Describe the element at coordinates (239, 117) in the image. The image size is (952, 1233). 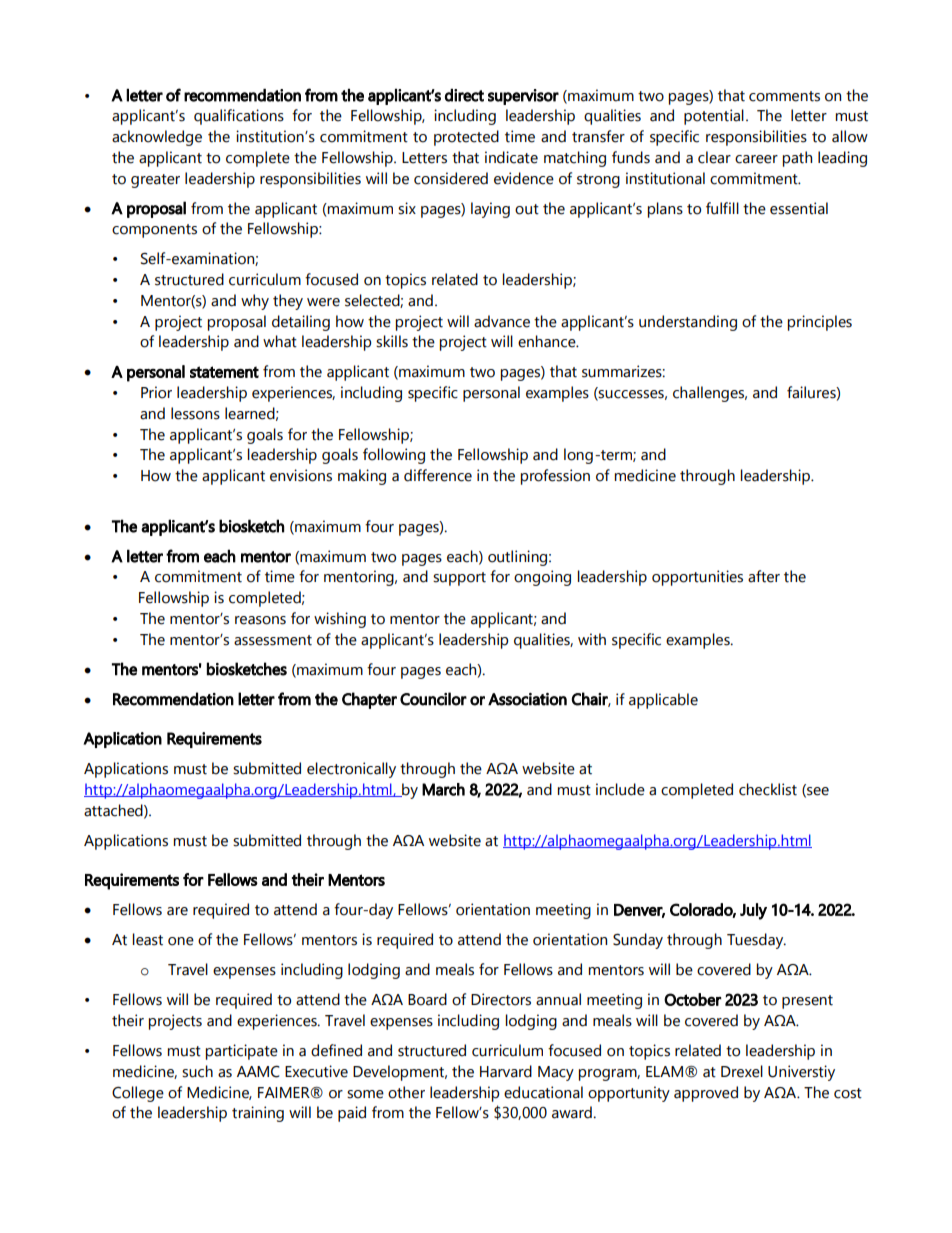
I see `qualifications` at that location.
